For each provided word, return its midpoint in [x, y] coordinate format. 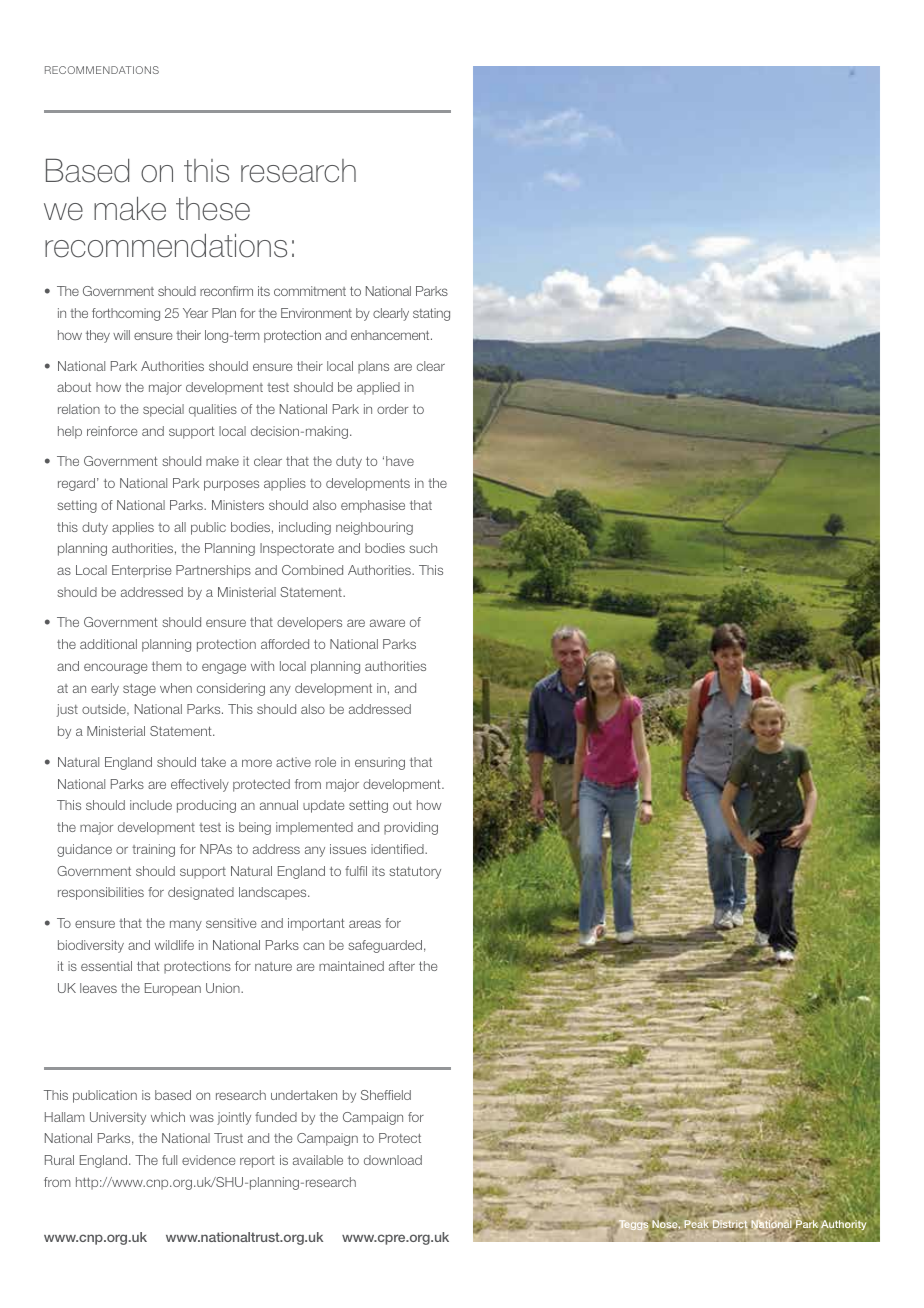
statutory [415, 872]
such [423, 548]
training [153, 850]
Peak [696, 1224]
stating [431, 314]
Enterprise [142, 571]
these [213, 209]
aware [387, 623]
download [393, 1160]
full [169, 1160]
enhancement [391, 335]
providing [411, 828]
